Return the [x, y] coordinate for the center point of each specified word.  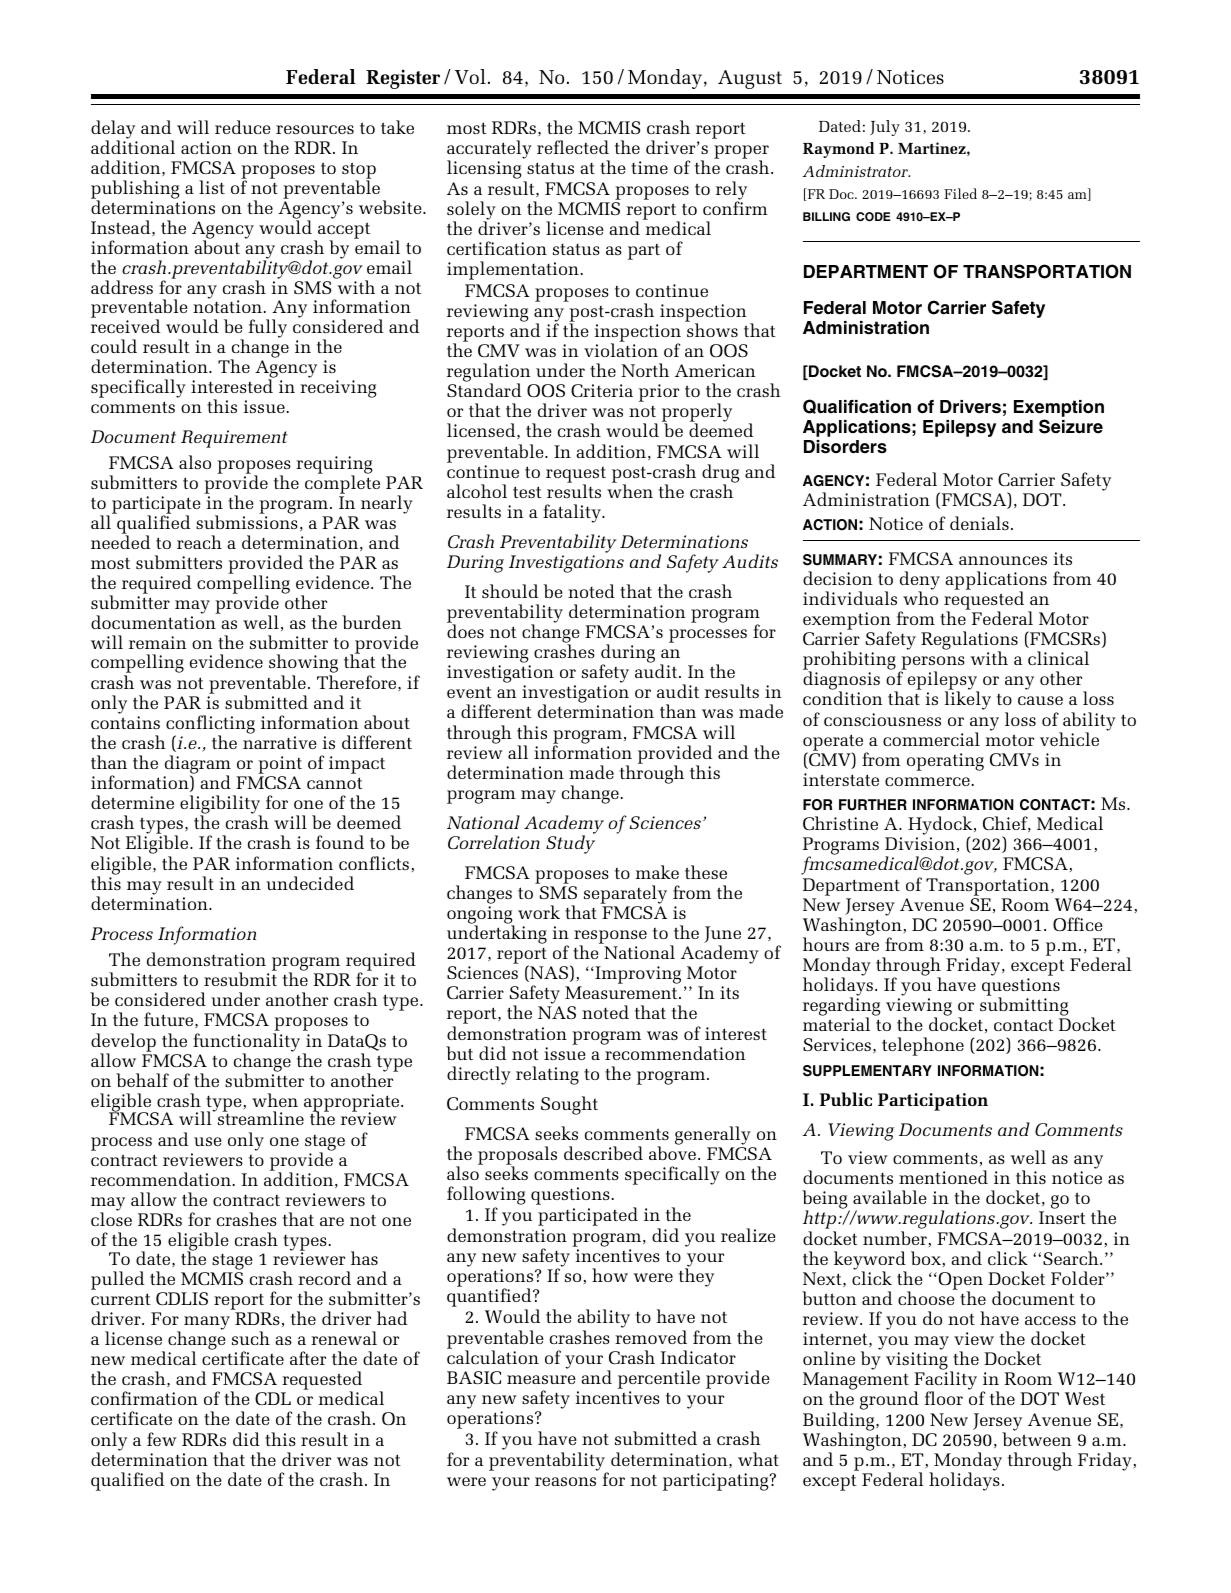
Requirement [234, 439]
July [885, 128]
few [162, 1439]
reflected [573, 147]
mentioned [943, 1177]
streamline [261, 1117]
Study [570, 844]
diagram [197, 766]
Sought [569, 1105]
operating [945, 762]
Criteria [602, 390]
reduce [243, 127]
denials [979, 523]
